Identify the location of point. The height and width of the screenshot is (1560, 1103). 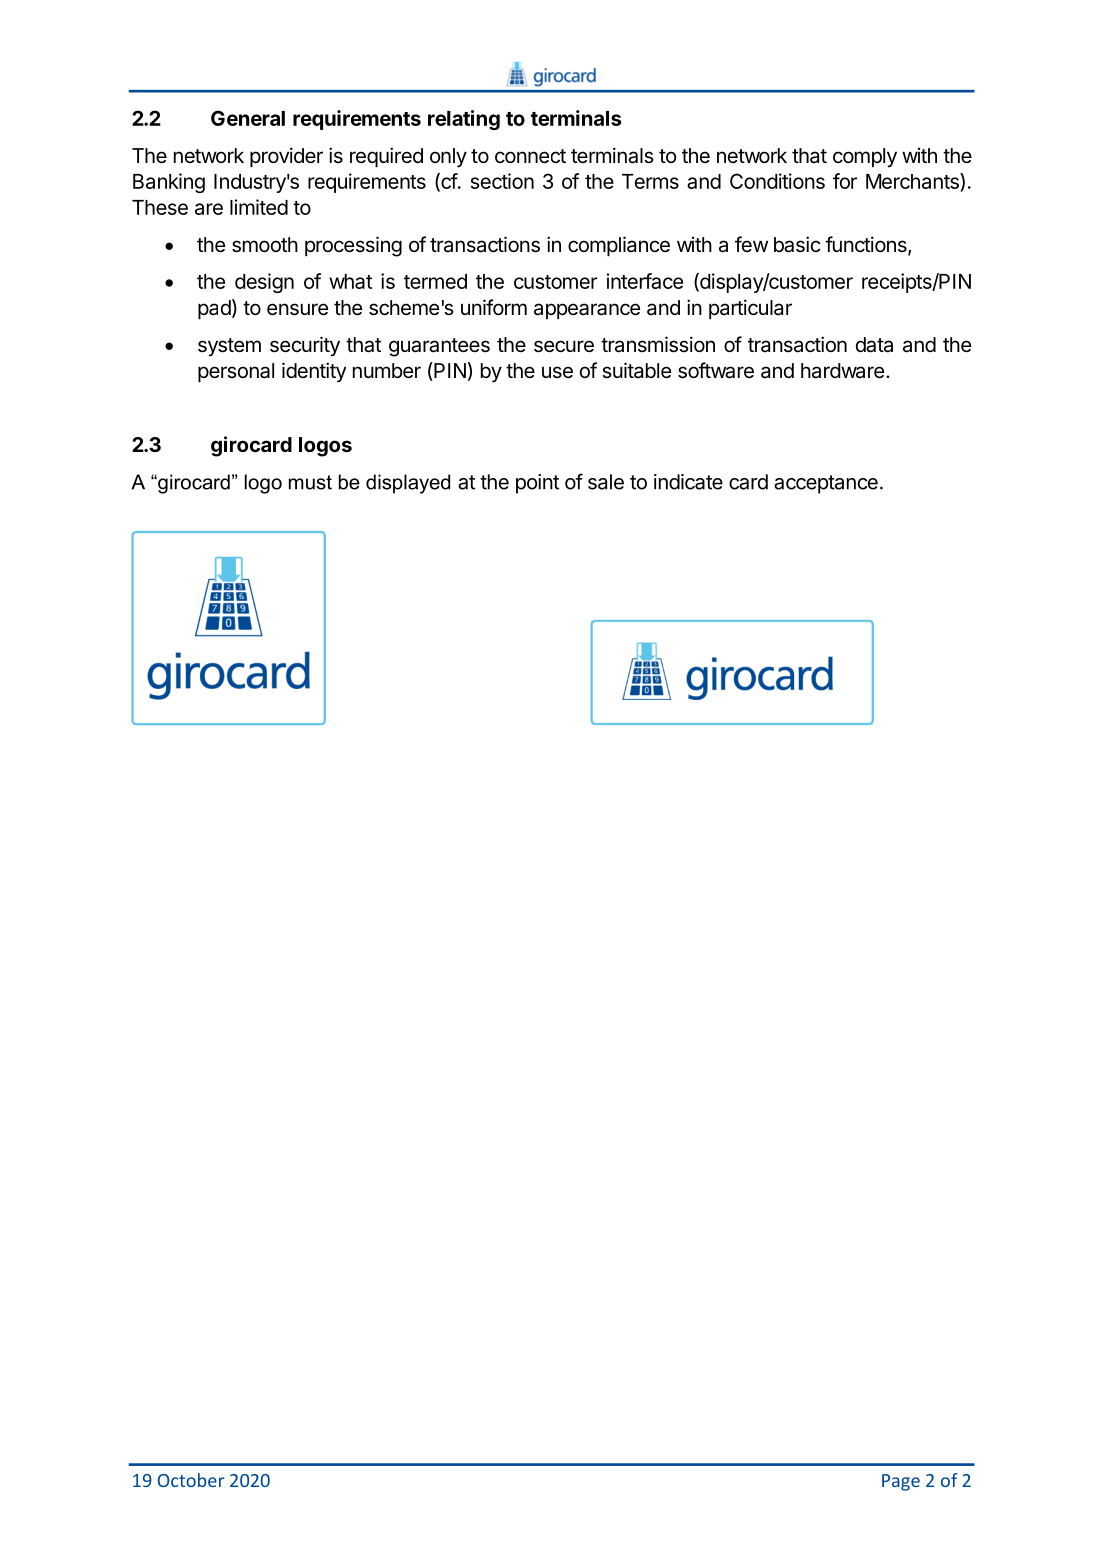
(537, 484).
